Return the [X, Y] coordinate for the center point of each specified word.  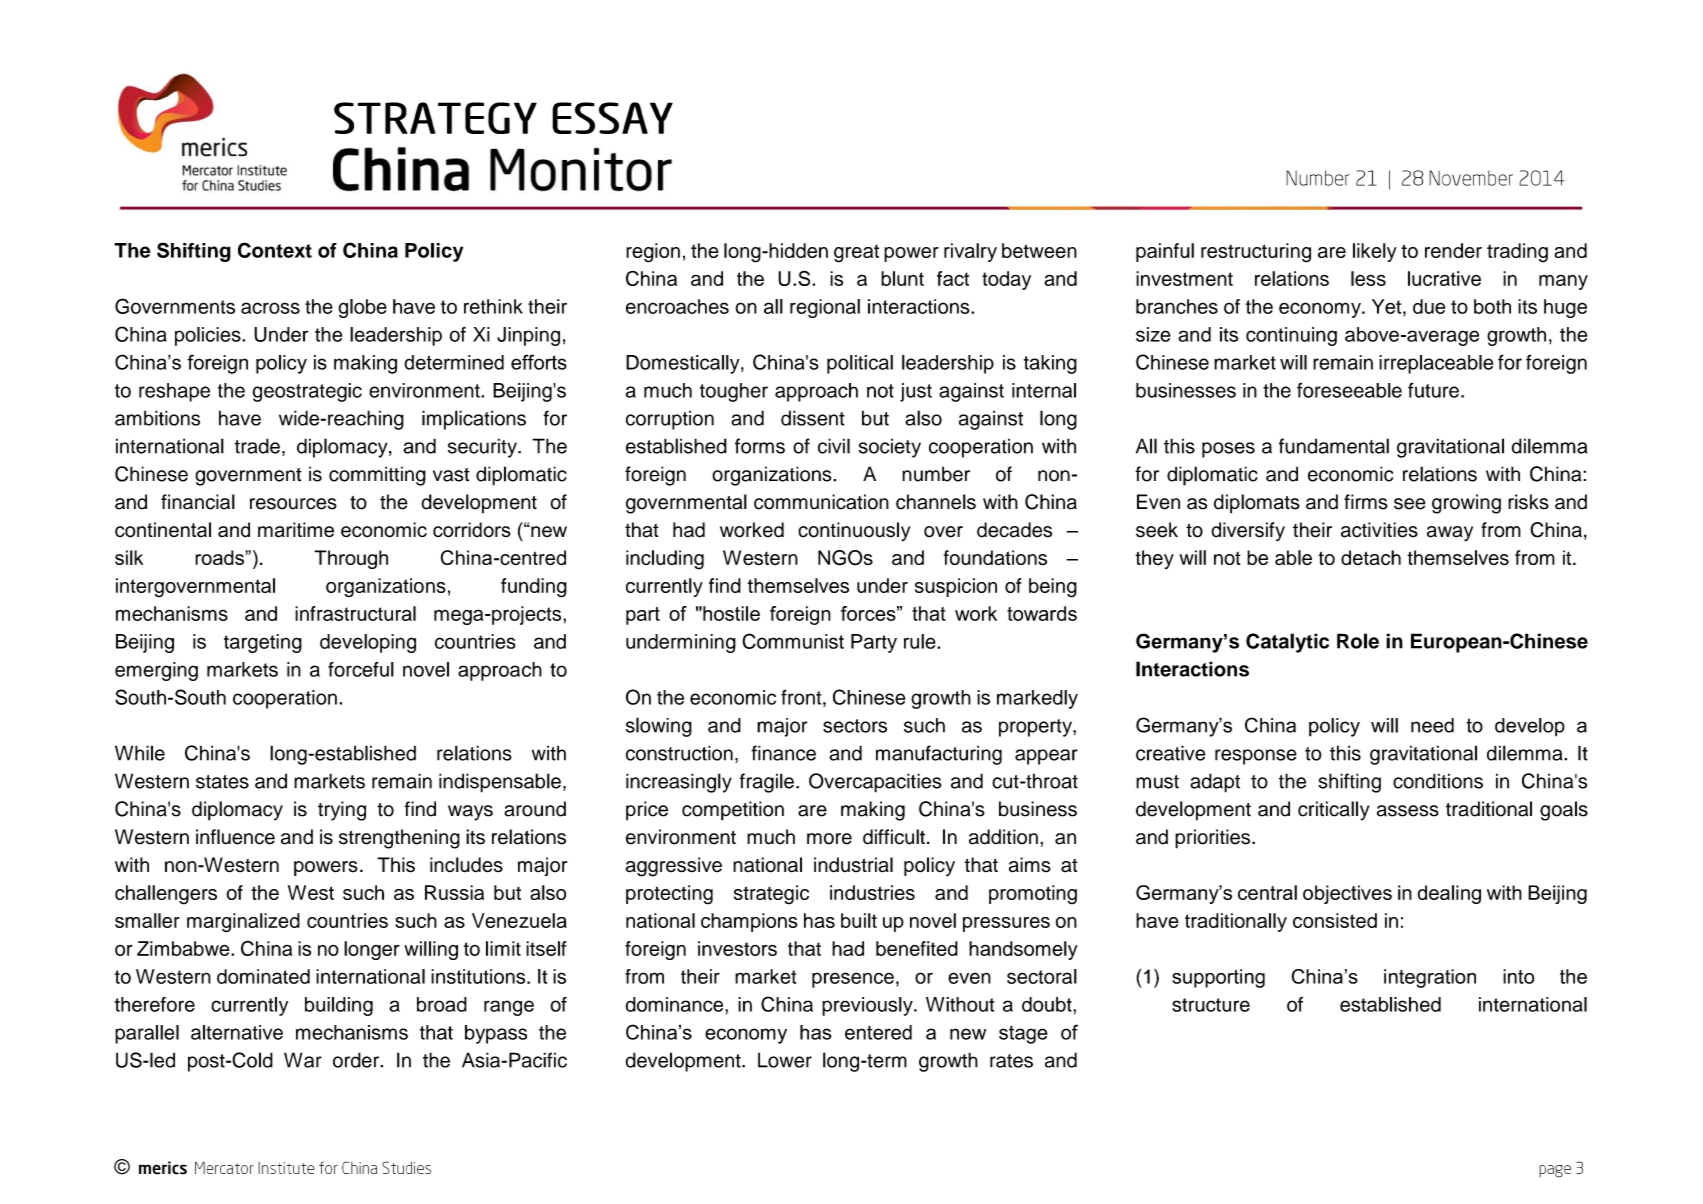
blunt [902, 278]
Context [275, 250]
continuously [854, 532]
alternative [237, 1032]
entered [878, 1032]
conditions [1438, 781]
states [222, 782]
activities [1379, 530]
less [1368, 278]
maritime [296, 530]
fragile [766, 783]
